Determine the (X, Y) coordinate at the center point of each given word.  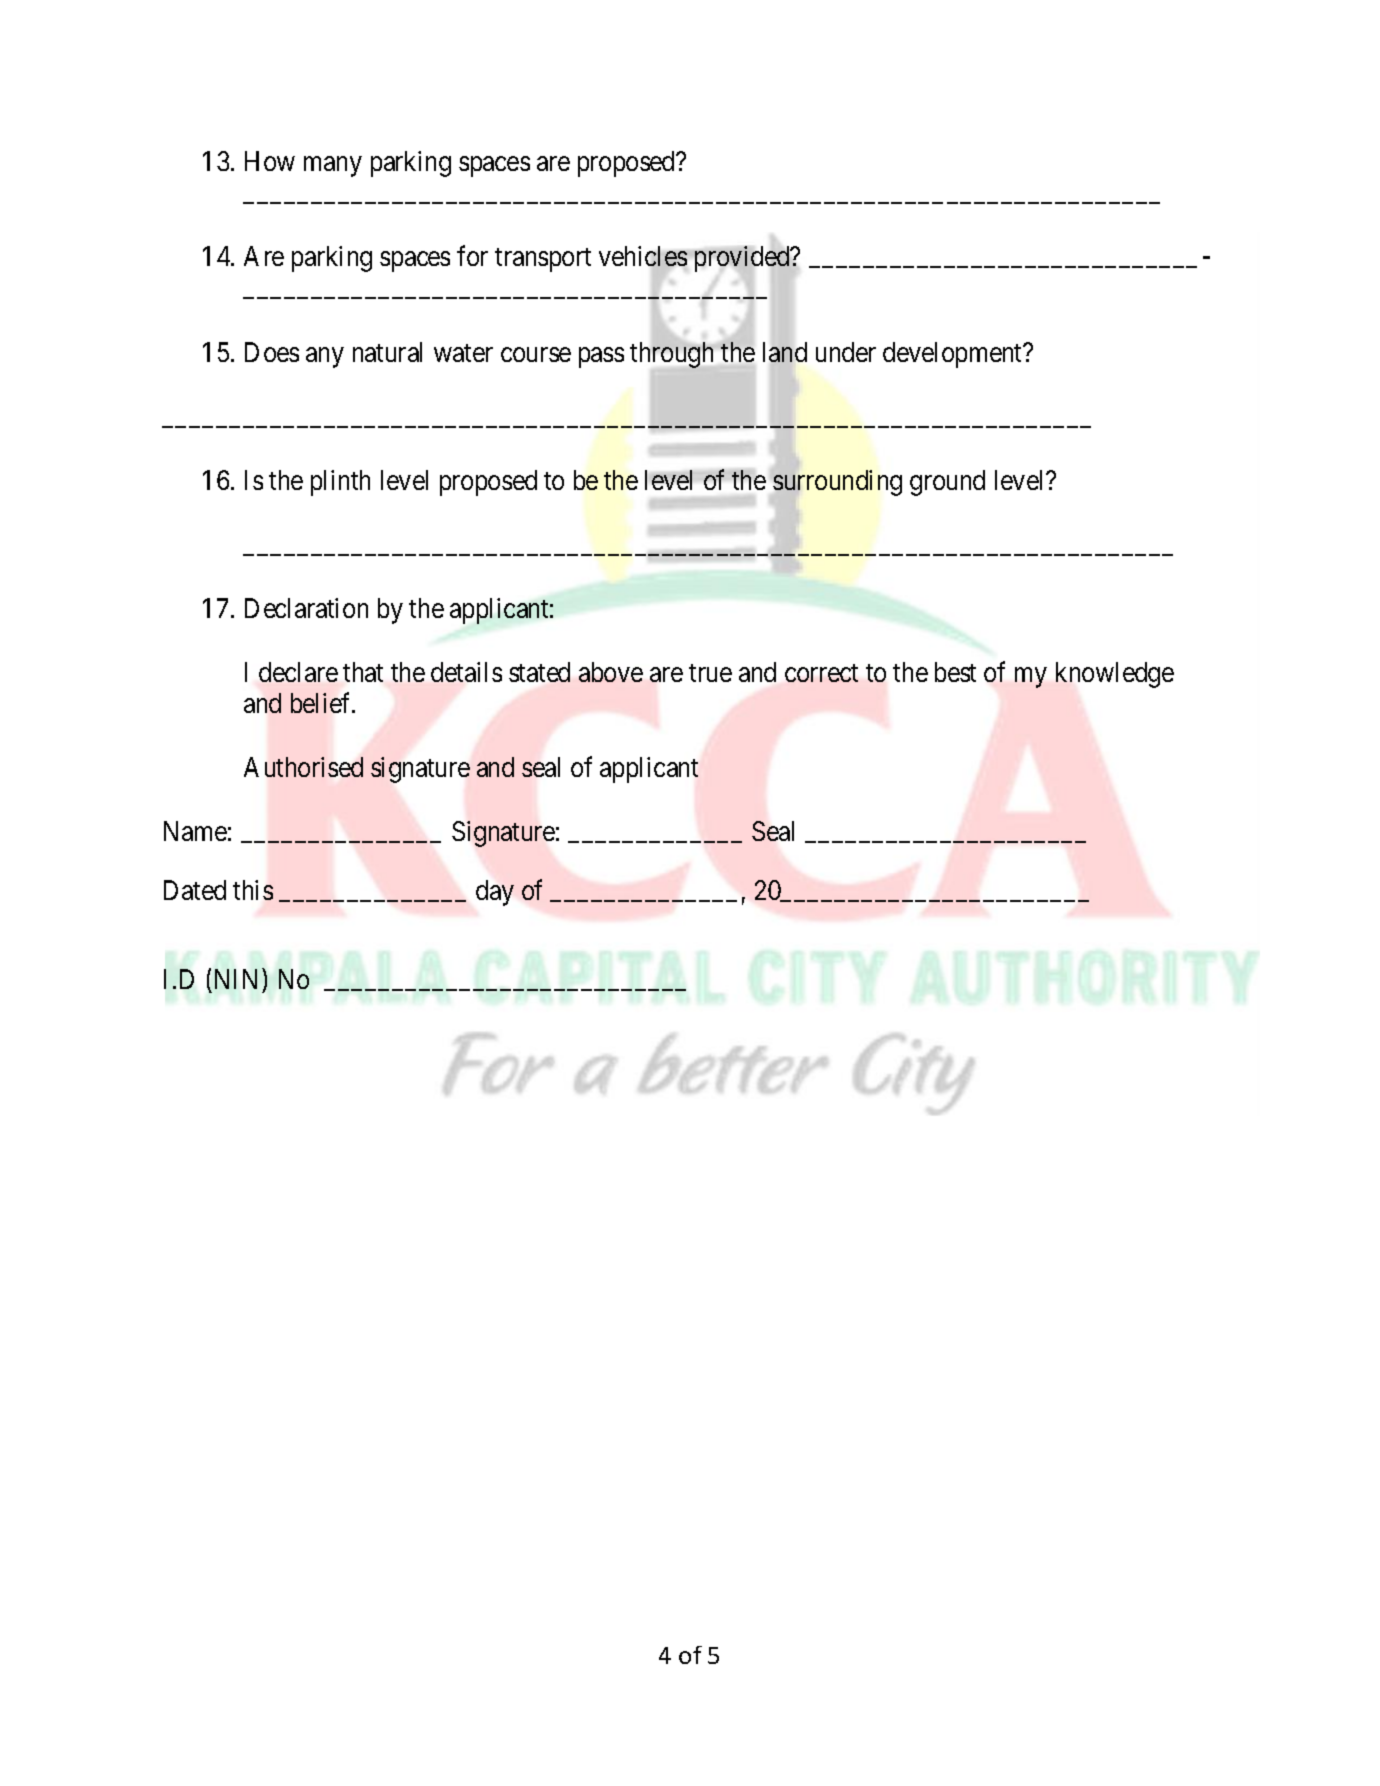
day (495, 893)
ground (947, 483)
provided (743, 259)
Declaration (306, 608)
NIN (236, 979)
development (954, 355)
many (333, 166)
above (611, 672)
